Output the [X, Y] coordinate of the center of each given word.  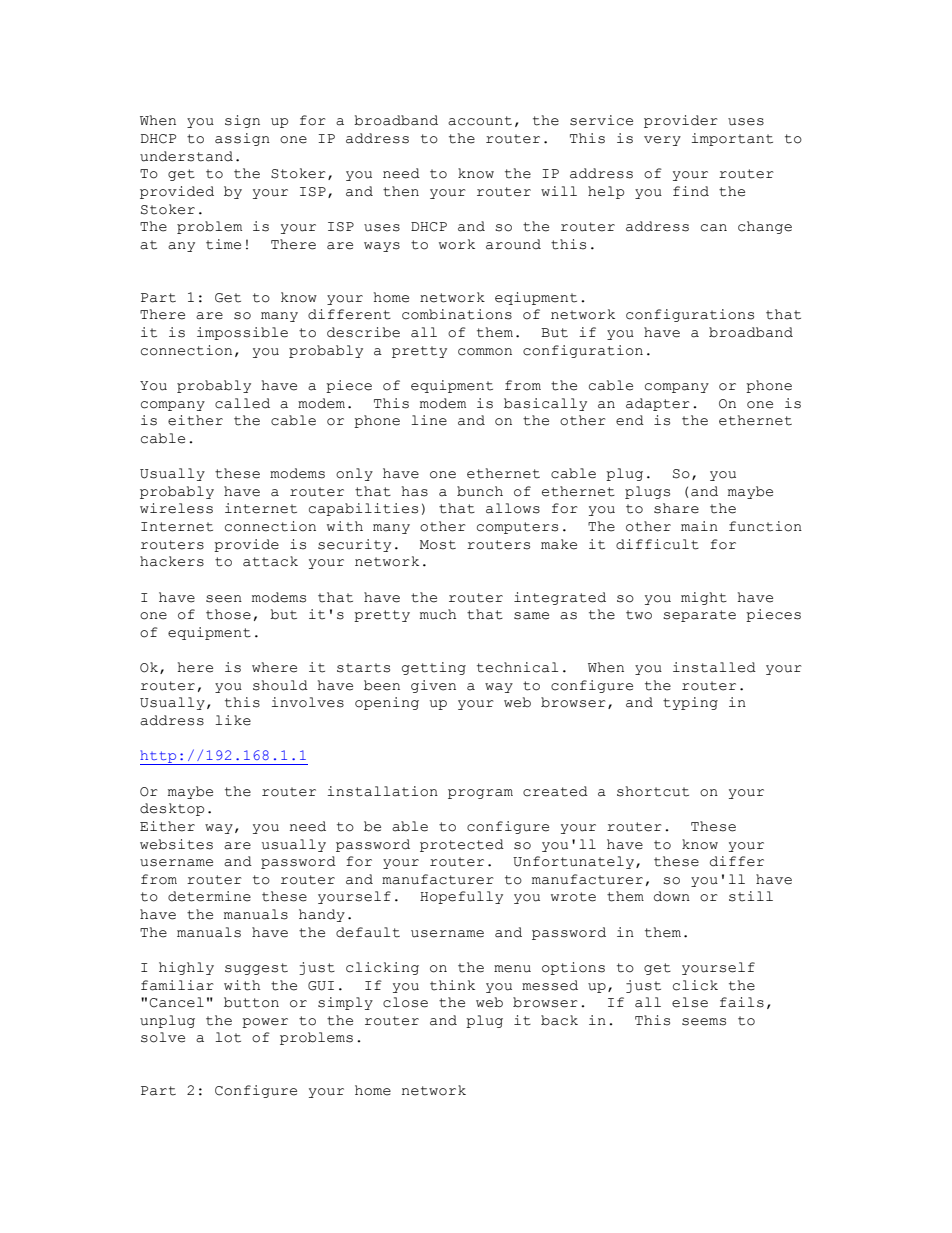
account [480, 121]
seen [224, 599]
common [485, 352]
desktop [172, 809]
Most [438, 545]
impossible [242, 333]
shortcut [653, 791]
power [265, 1023]
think [452, 985]
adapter [658, 404]
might [704, 598]
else [690, 1002]
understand [186, 156]
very [662, 141]
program [480, 794]
